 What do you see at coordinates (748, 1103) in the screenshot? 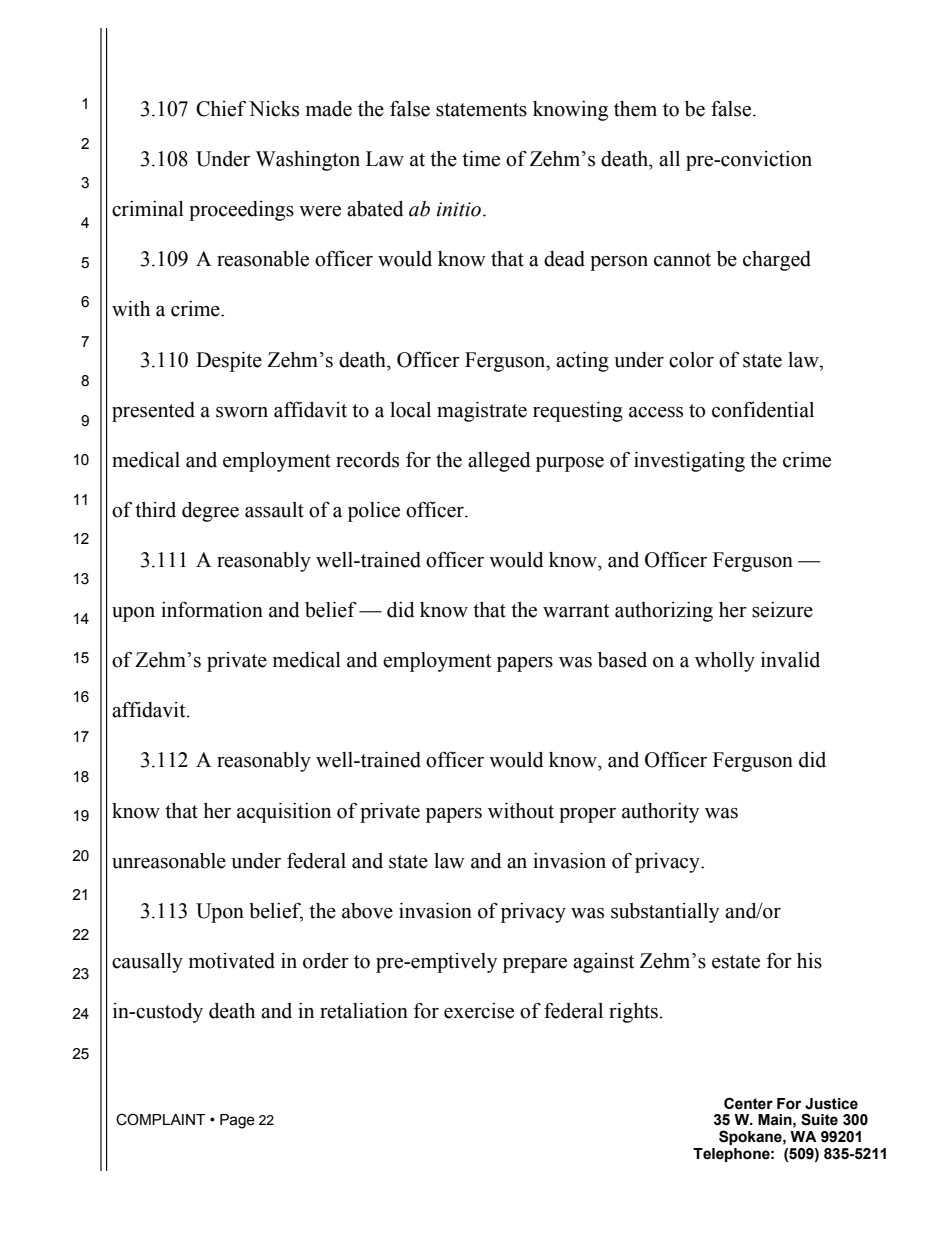
I see `Center` at bounding box center [748, 1103].
